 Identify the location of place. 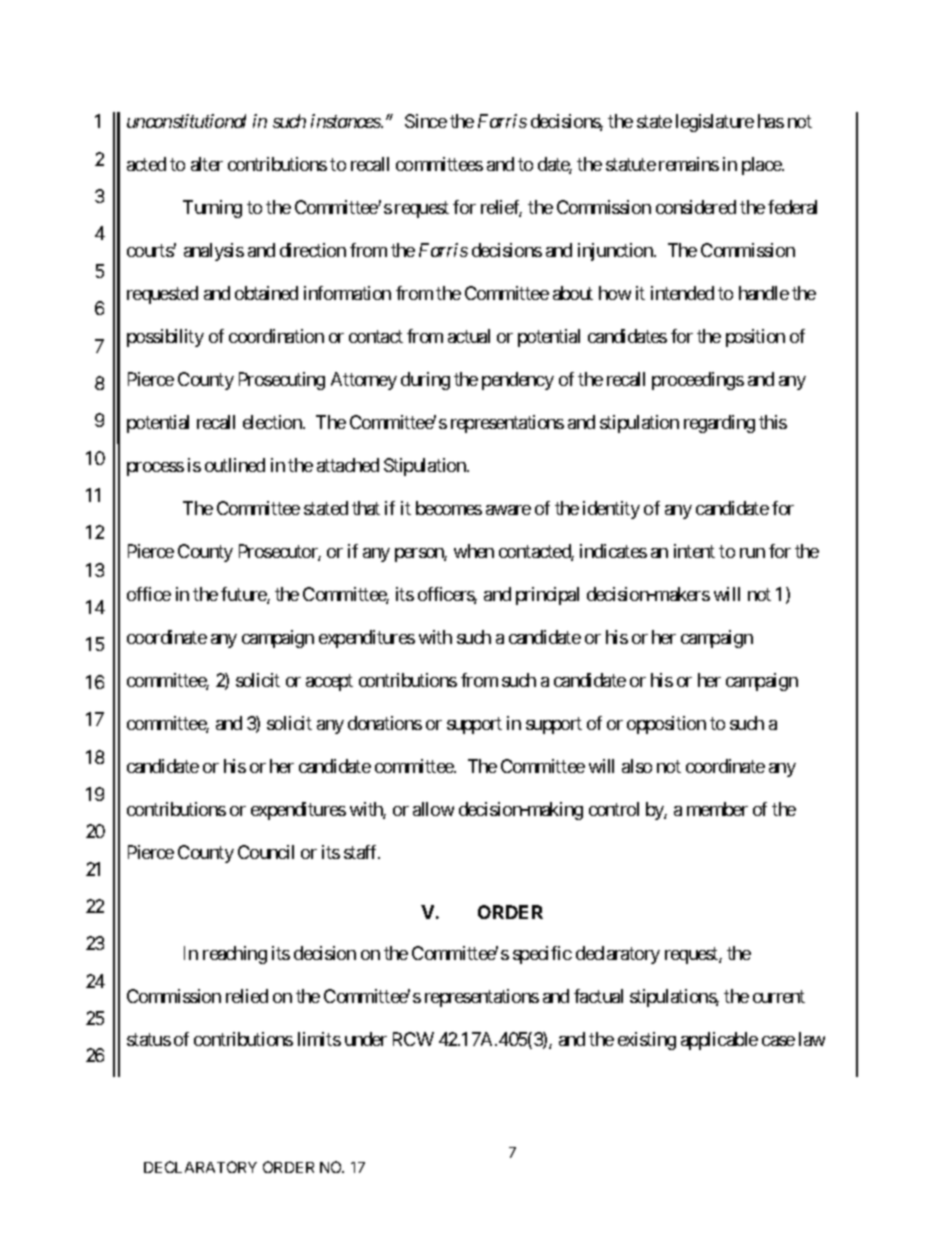
(762, 166).
